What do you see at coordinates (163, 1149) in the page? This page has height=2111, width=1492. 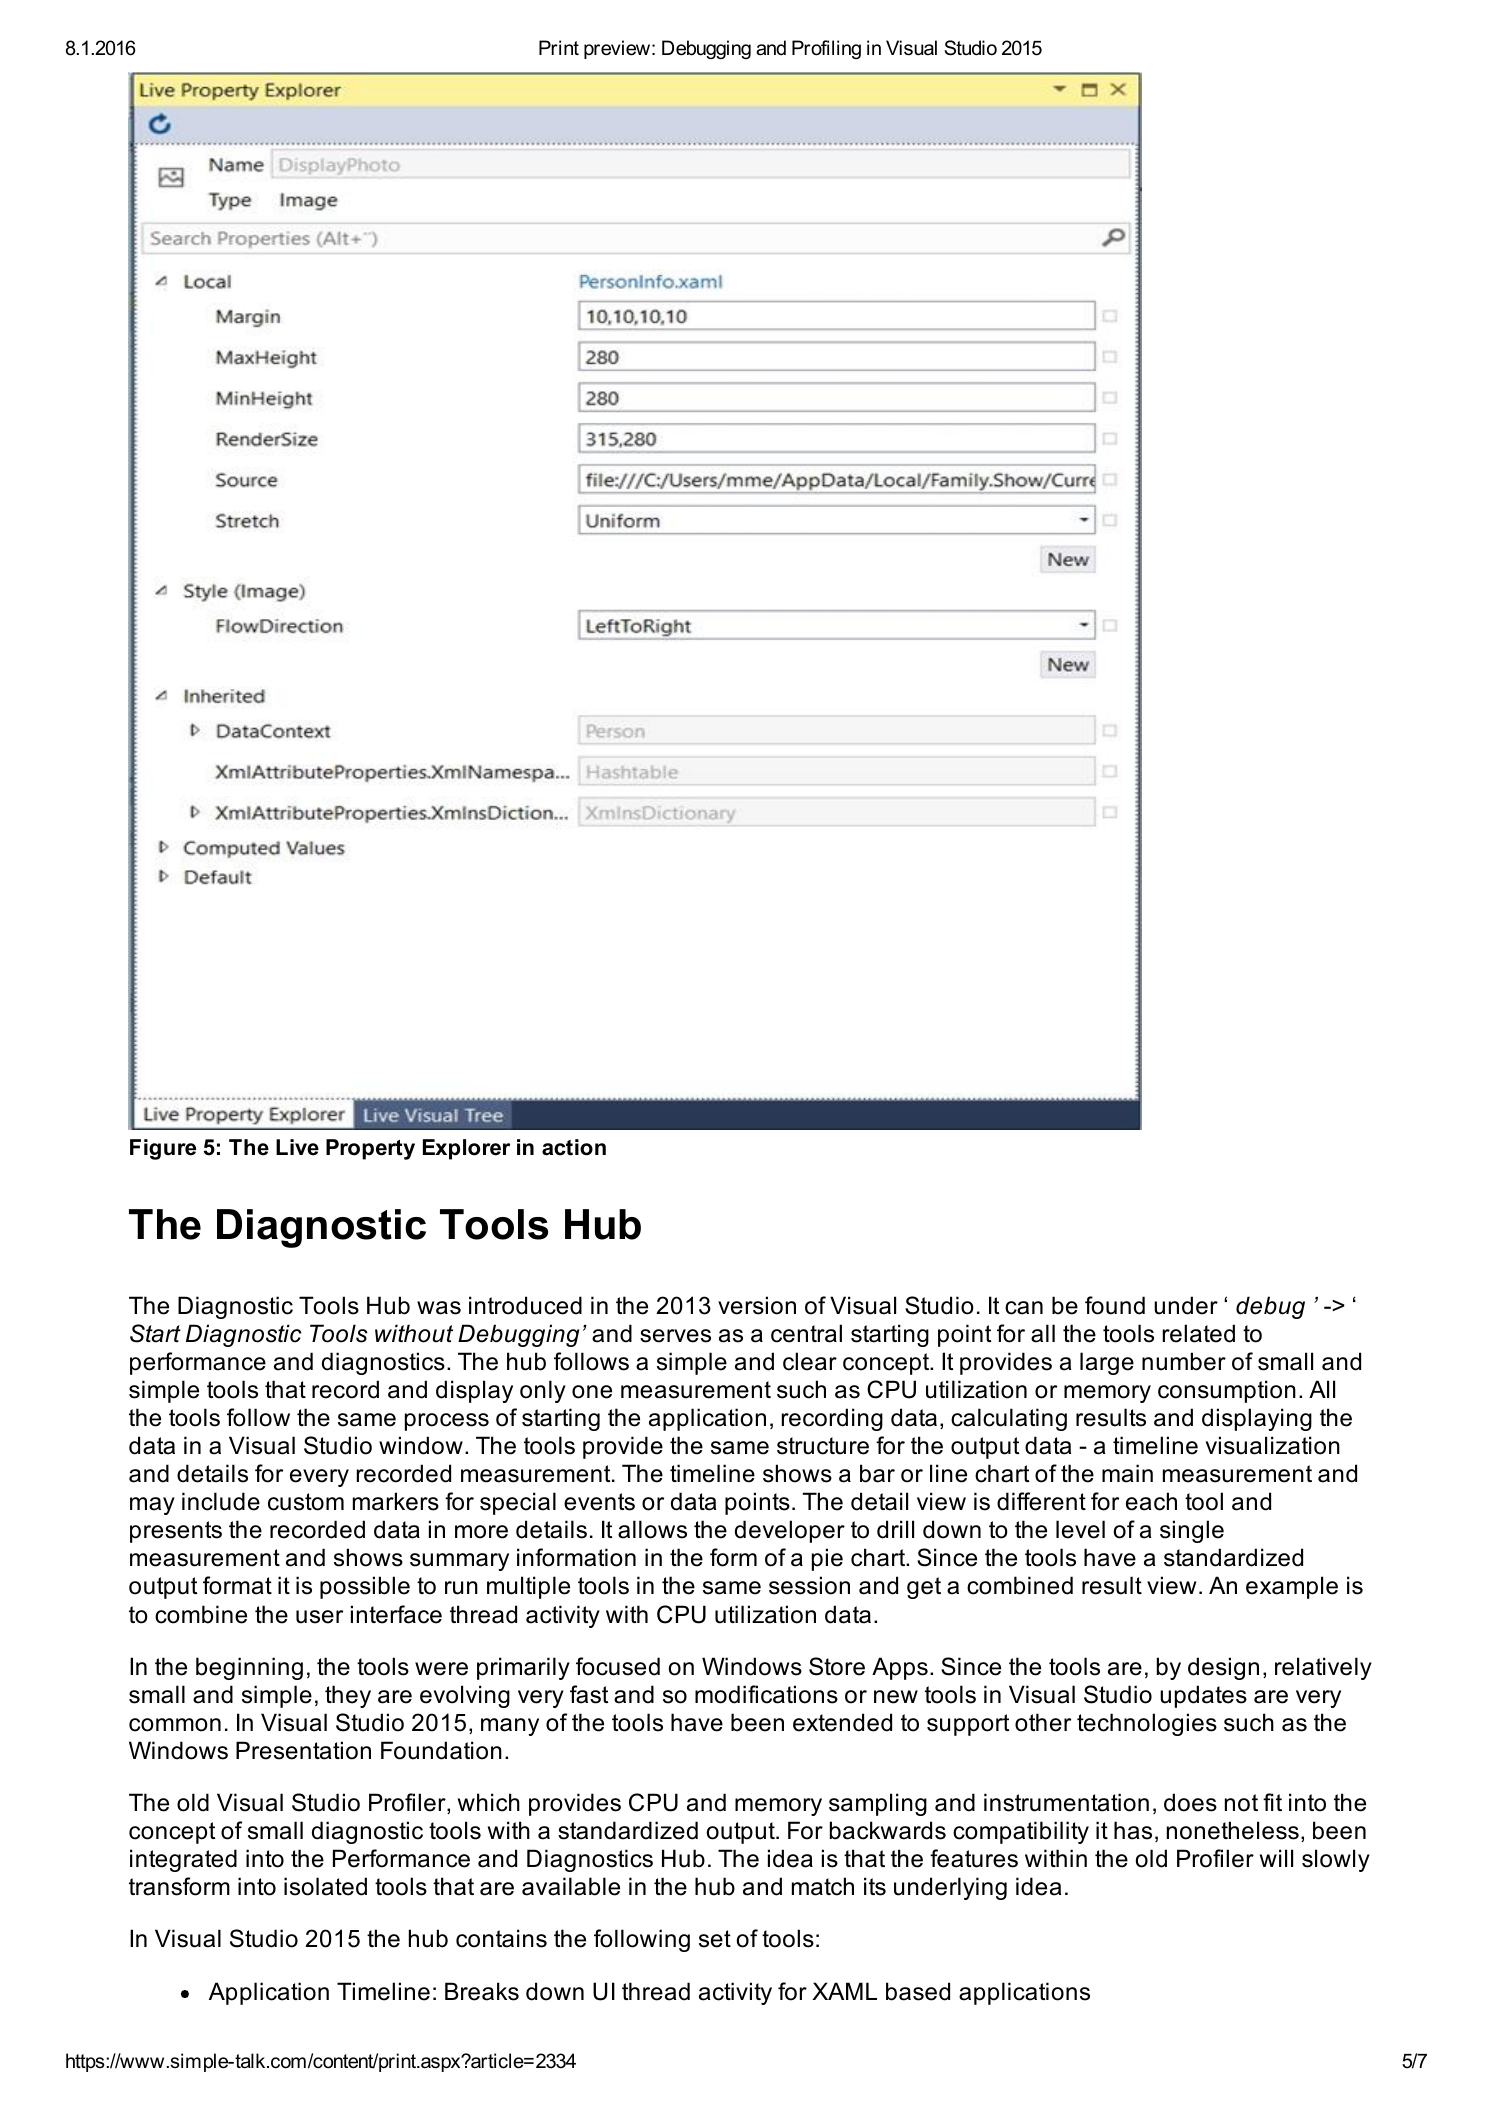 I see `Figure` at bounding box center [163, 1149].
